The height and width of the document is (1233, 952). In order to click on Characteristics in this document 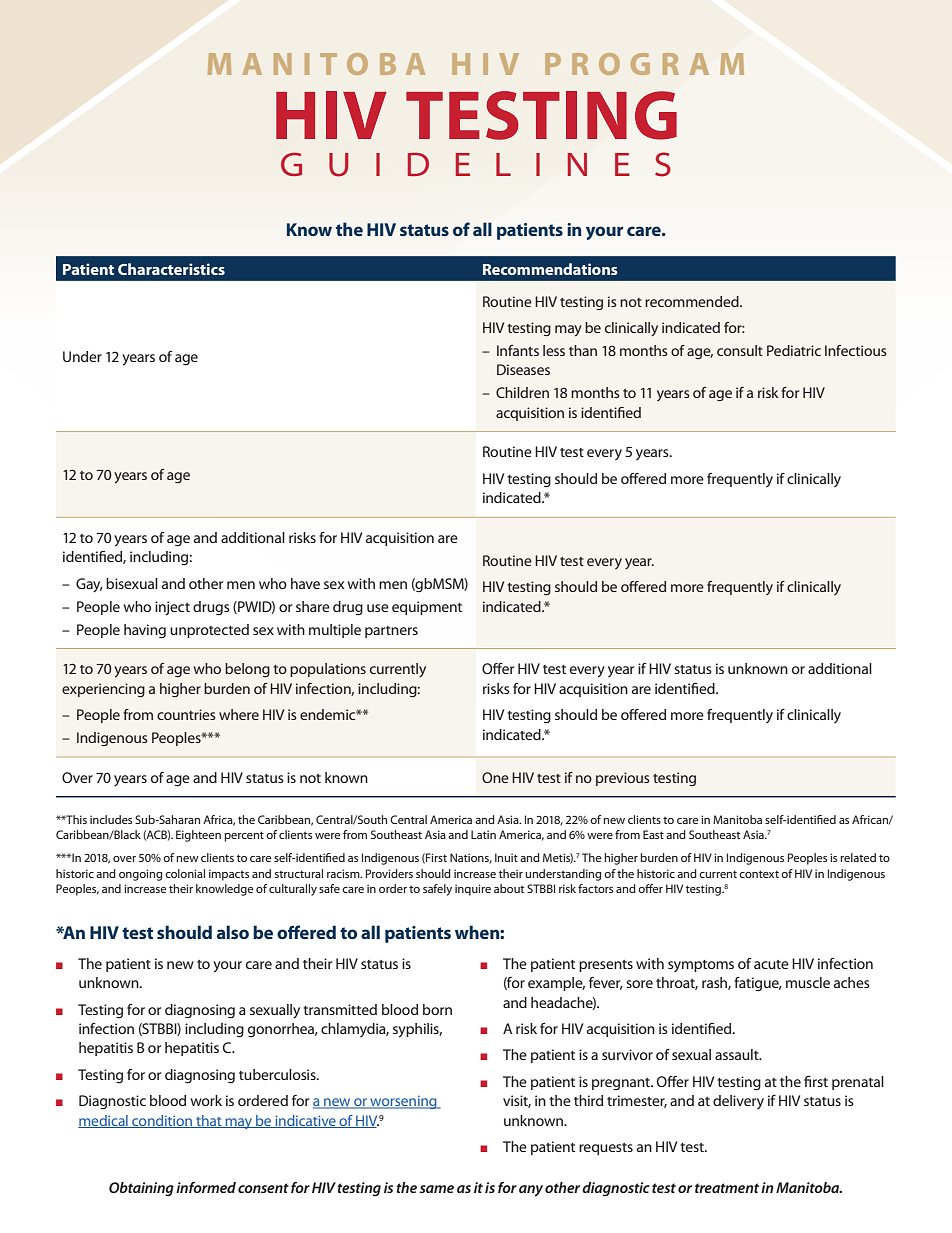, I will do `click(171, 269)`.
